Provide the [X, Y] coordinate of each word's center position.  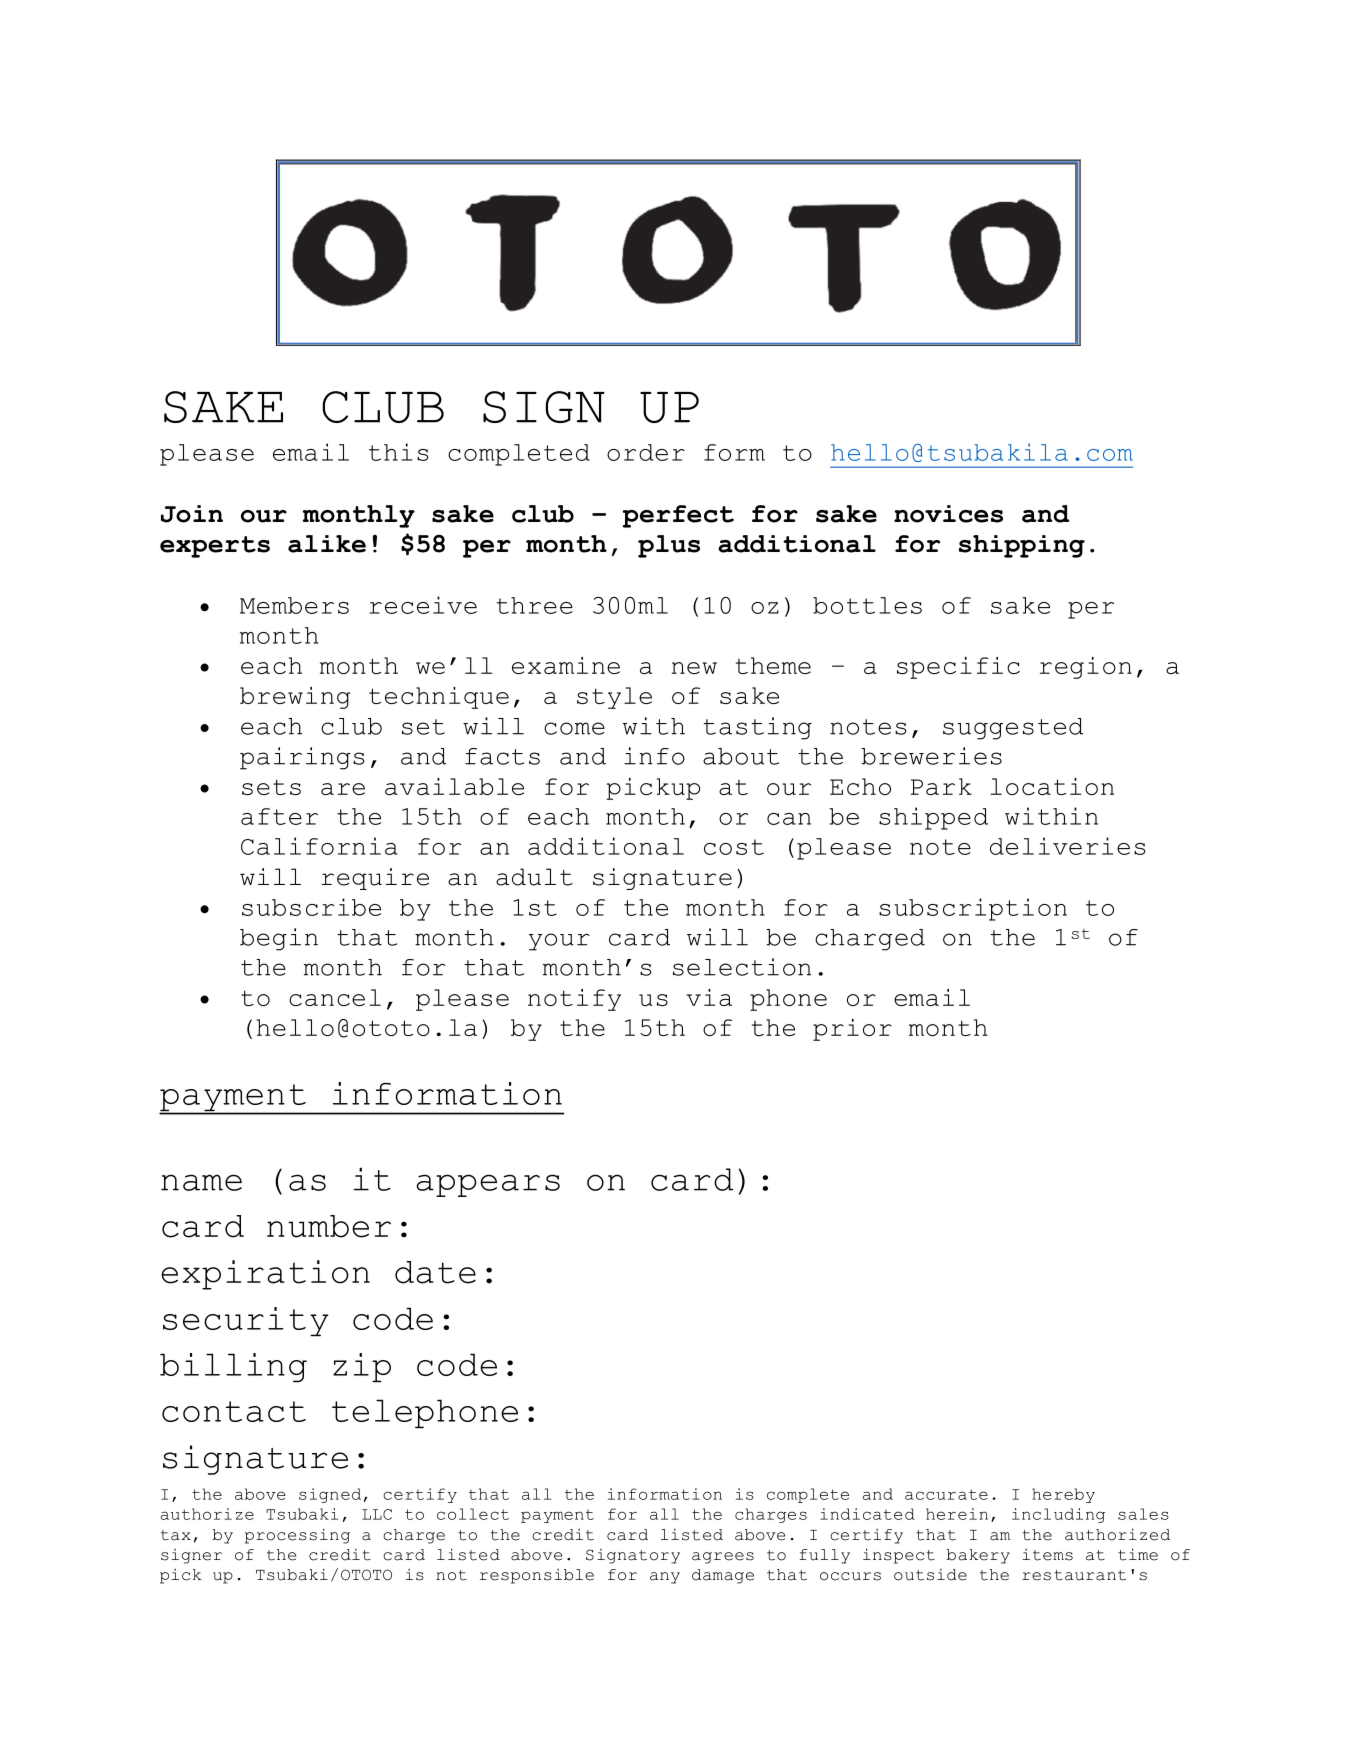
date [435, 1272]
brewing [295, 698]
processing [297, 1536]
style [614, 698]
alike [327, 544]
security [246, 1321]
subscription [973, 909]
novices [948, 514]
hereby [1063, 1495]
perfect [678, 516]
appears [488, 1185]
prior [852, 1030]
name [201, 1182]
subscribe [311, 907]
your [559, 942]
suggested [1013, 729]
